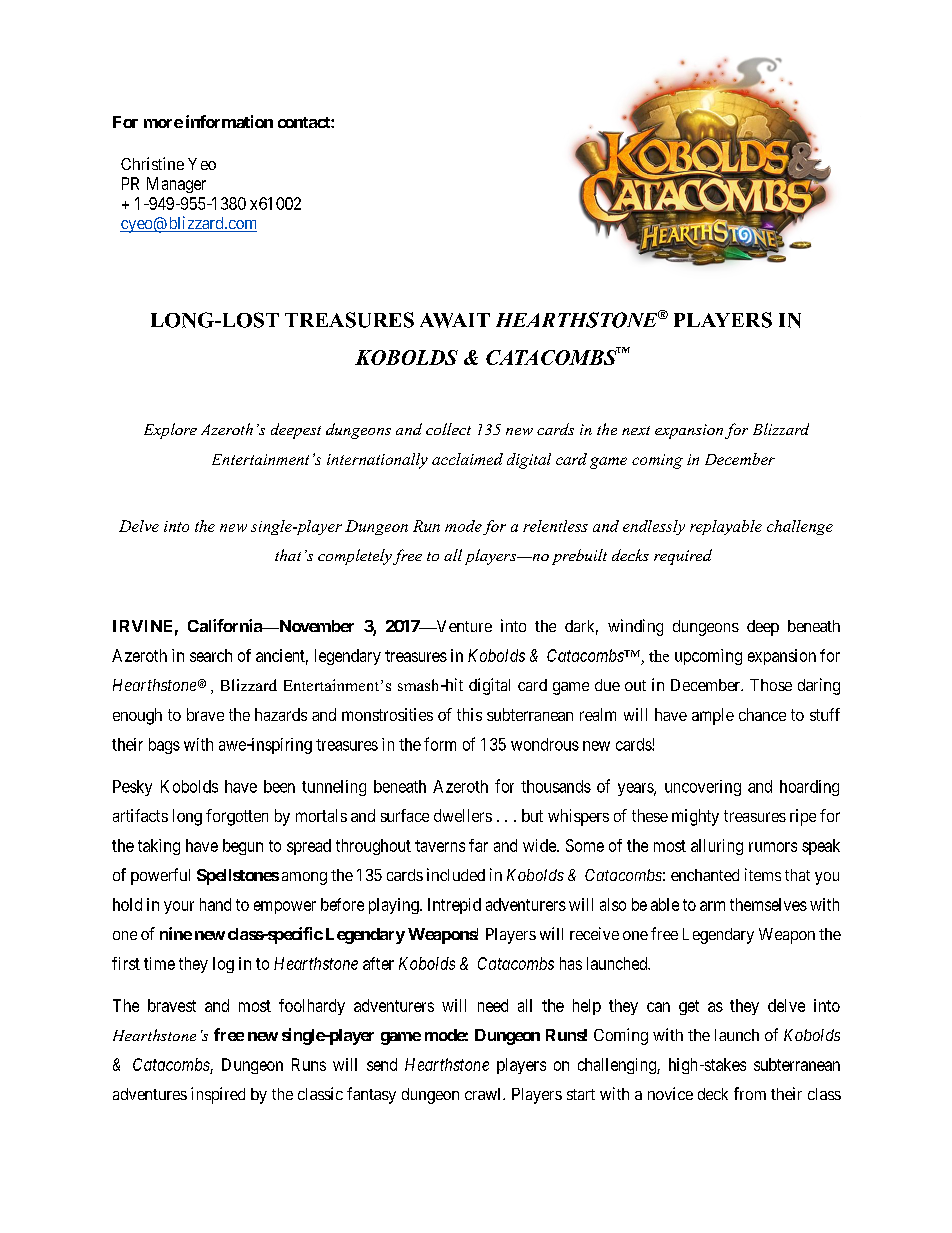  Describe the element at coordinates (448, 429) in the screenshot. I see `collect` at that location.
